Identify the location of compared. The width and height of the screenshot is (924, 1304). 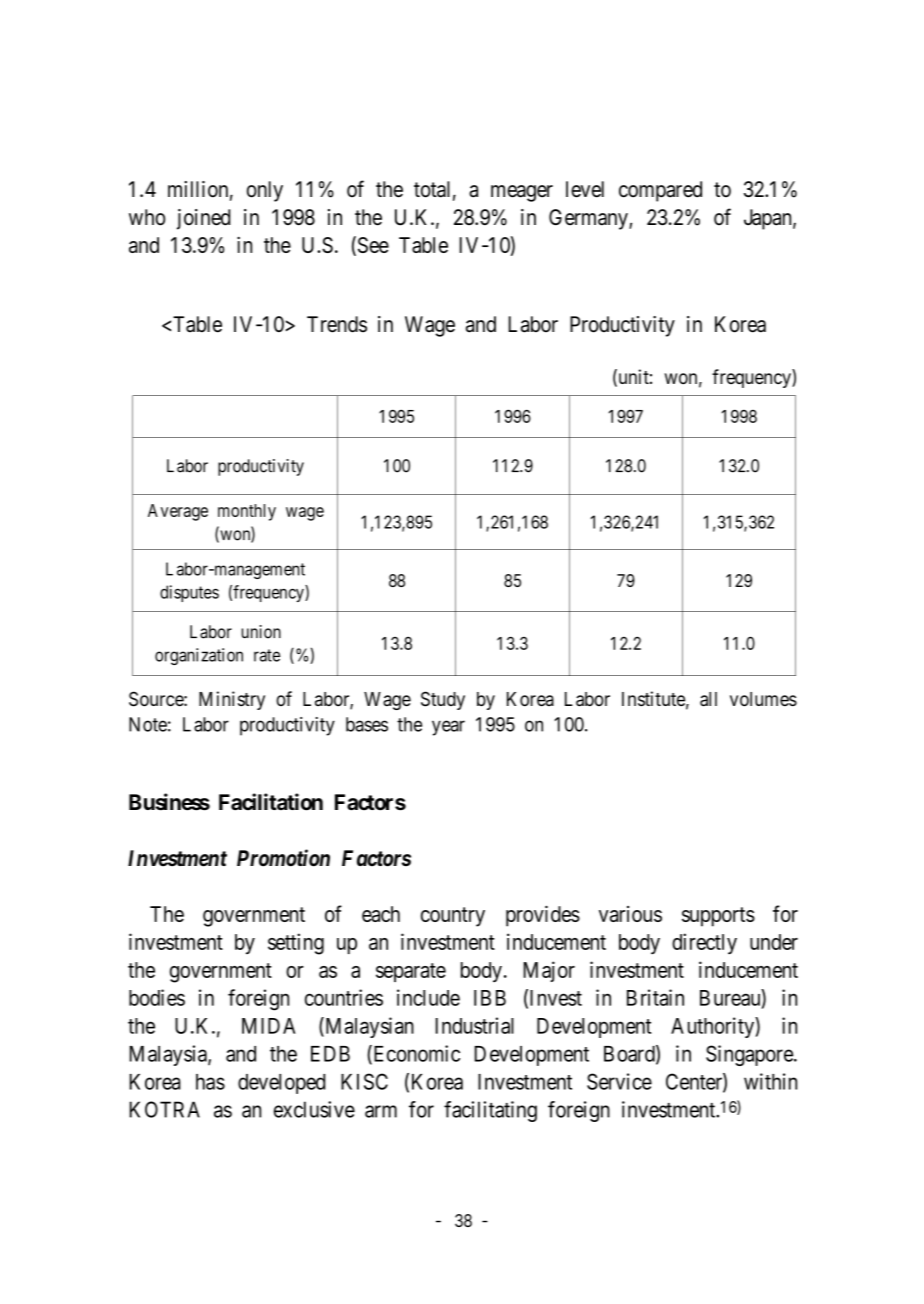
(660, 191).
